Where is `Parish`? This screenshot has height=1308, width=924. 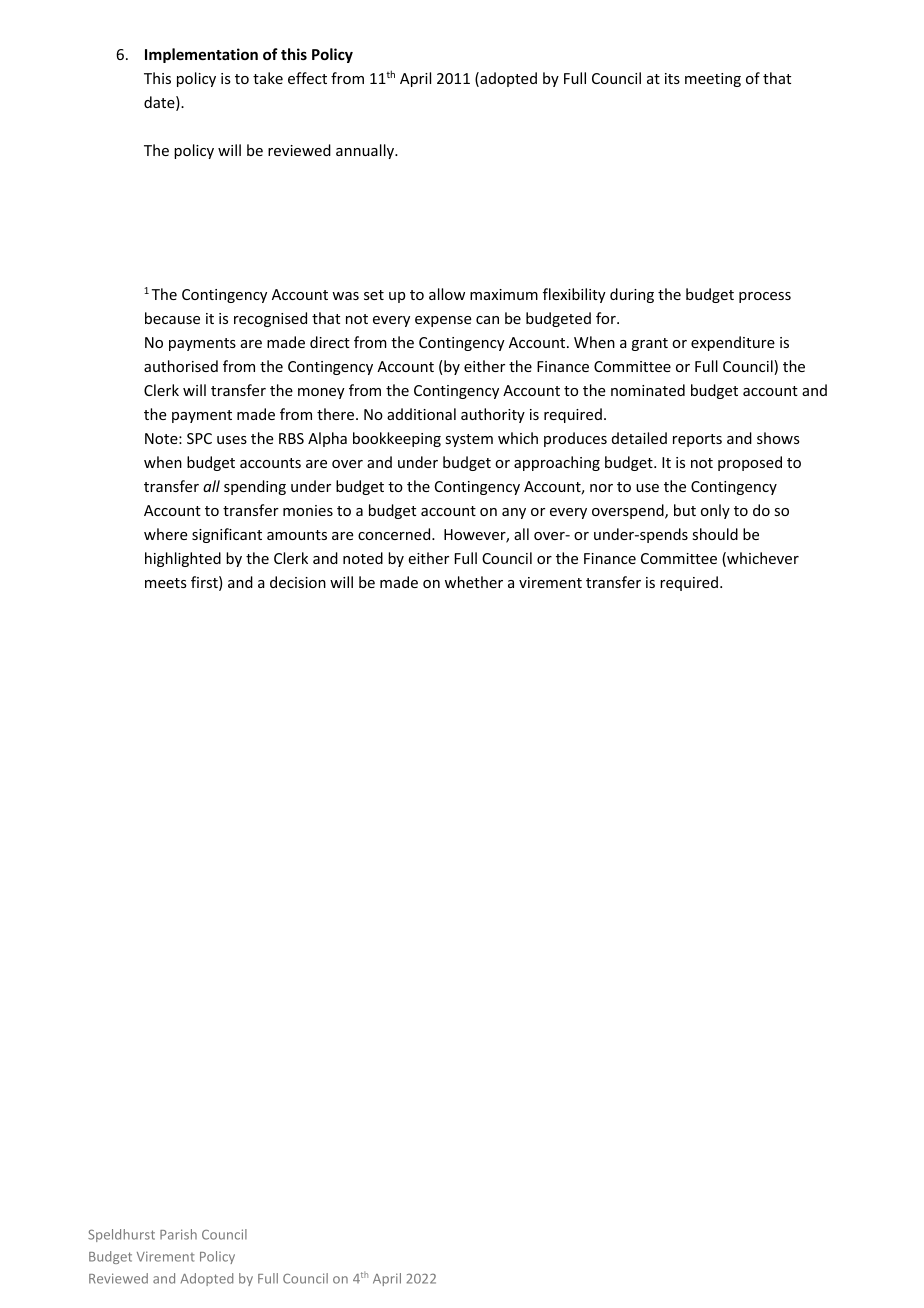
Parish is located at coordinates (178, 1234).
